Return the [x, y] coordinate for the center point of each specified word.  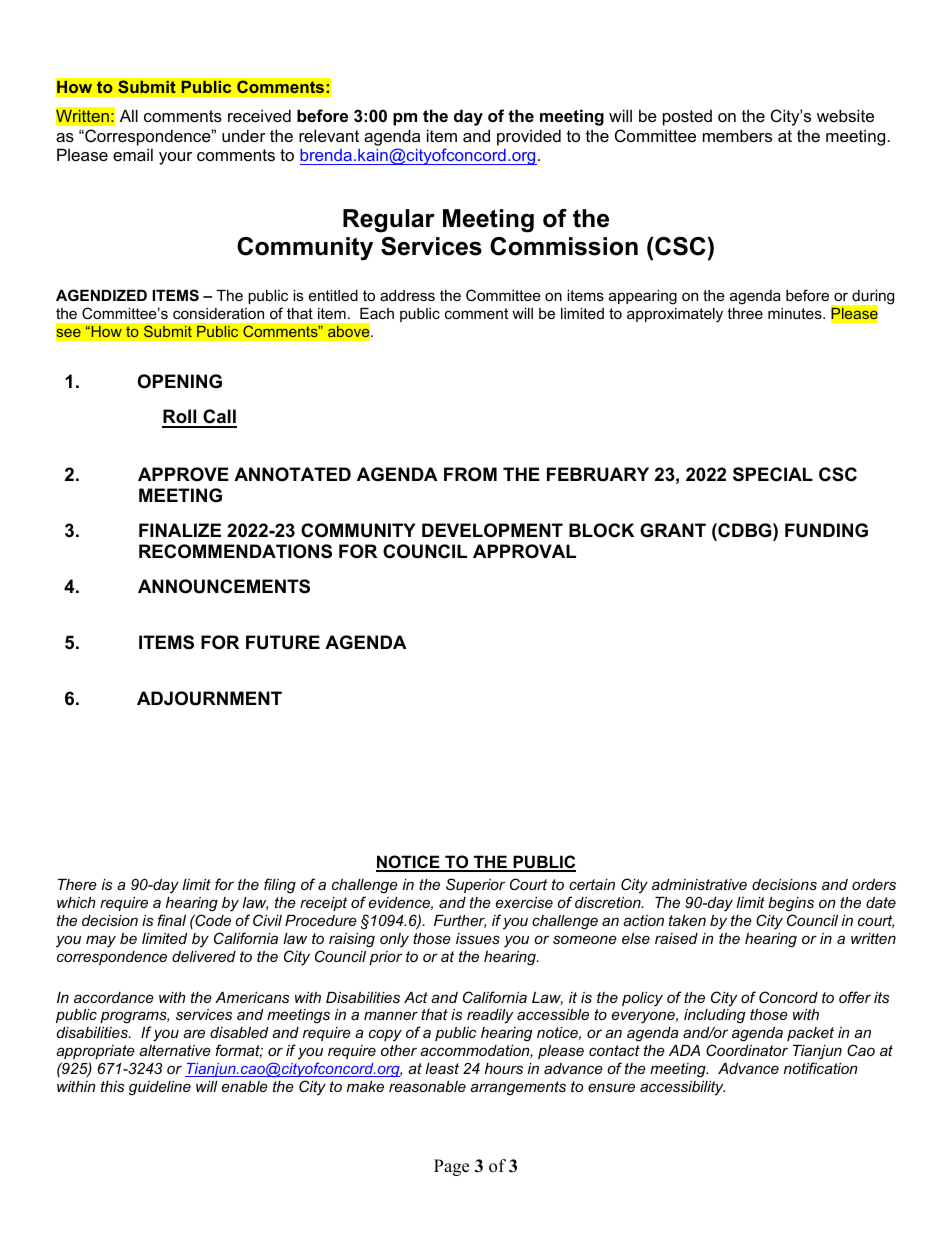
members [737, 135]
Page [451, 1167]
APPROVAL [524, 551]
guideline [160, 1088]
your [175, 158]
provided [529, 137]
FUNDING [826, 530]
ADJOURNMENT [209, 698]
